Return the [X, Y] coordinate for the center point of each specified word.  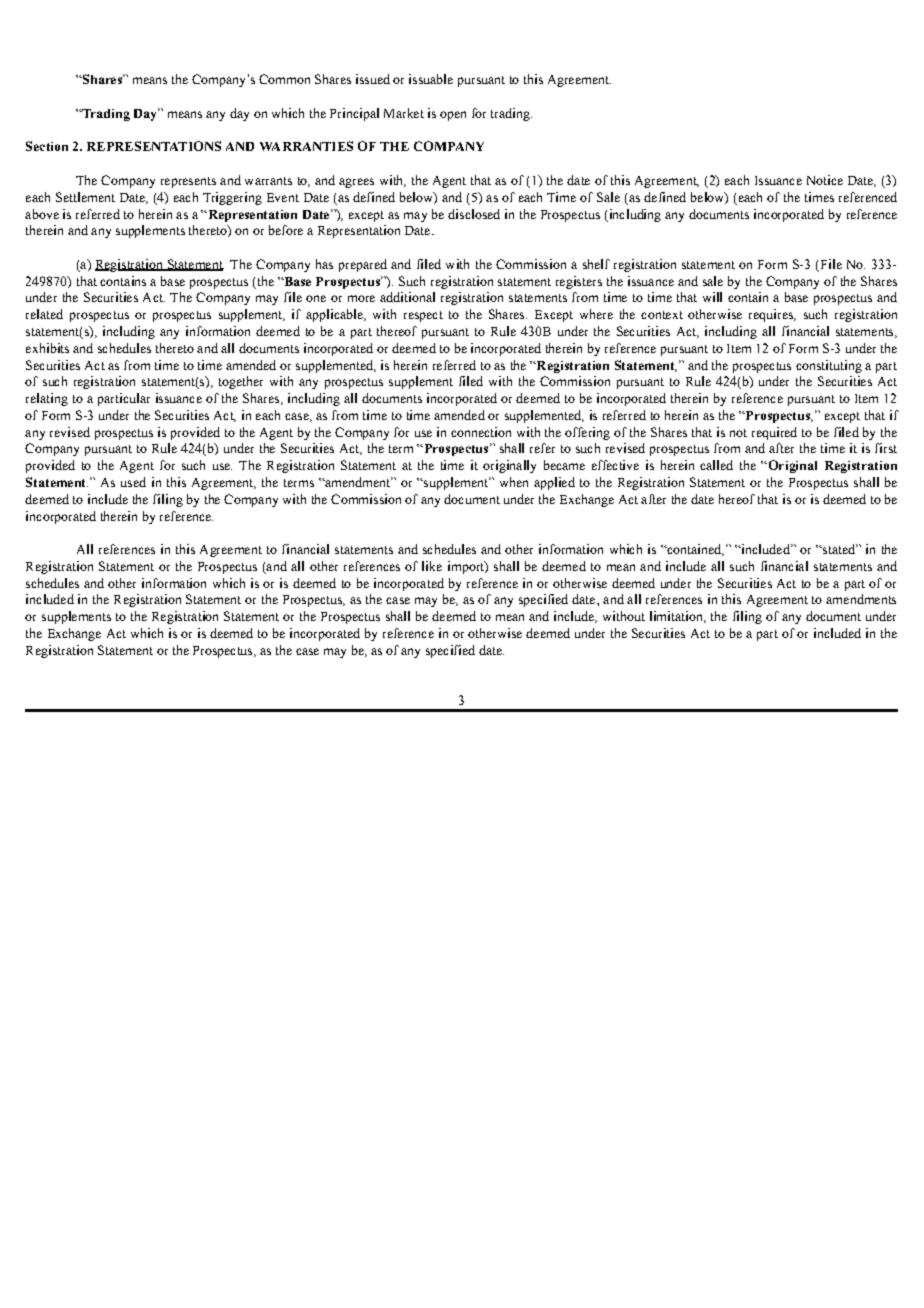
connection [481, 432]
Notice [825, 180]
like [432, 566]
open [453, 116]
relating [47, 399]
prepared [363, 265]
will [712, 297]
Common [284, 79]
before [286, 230]
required [774, 433]
